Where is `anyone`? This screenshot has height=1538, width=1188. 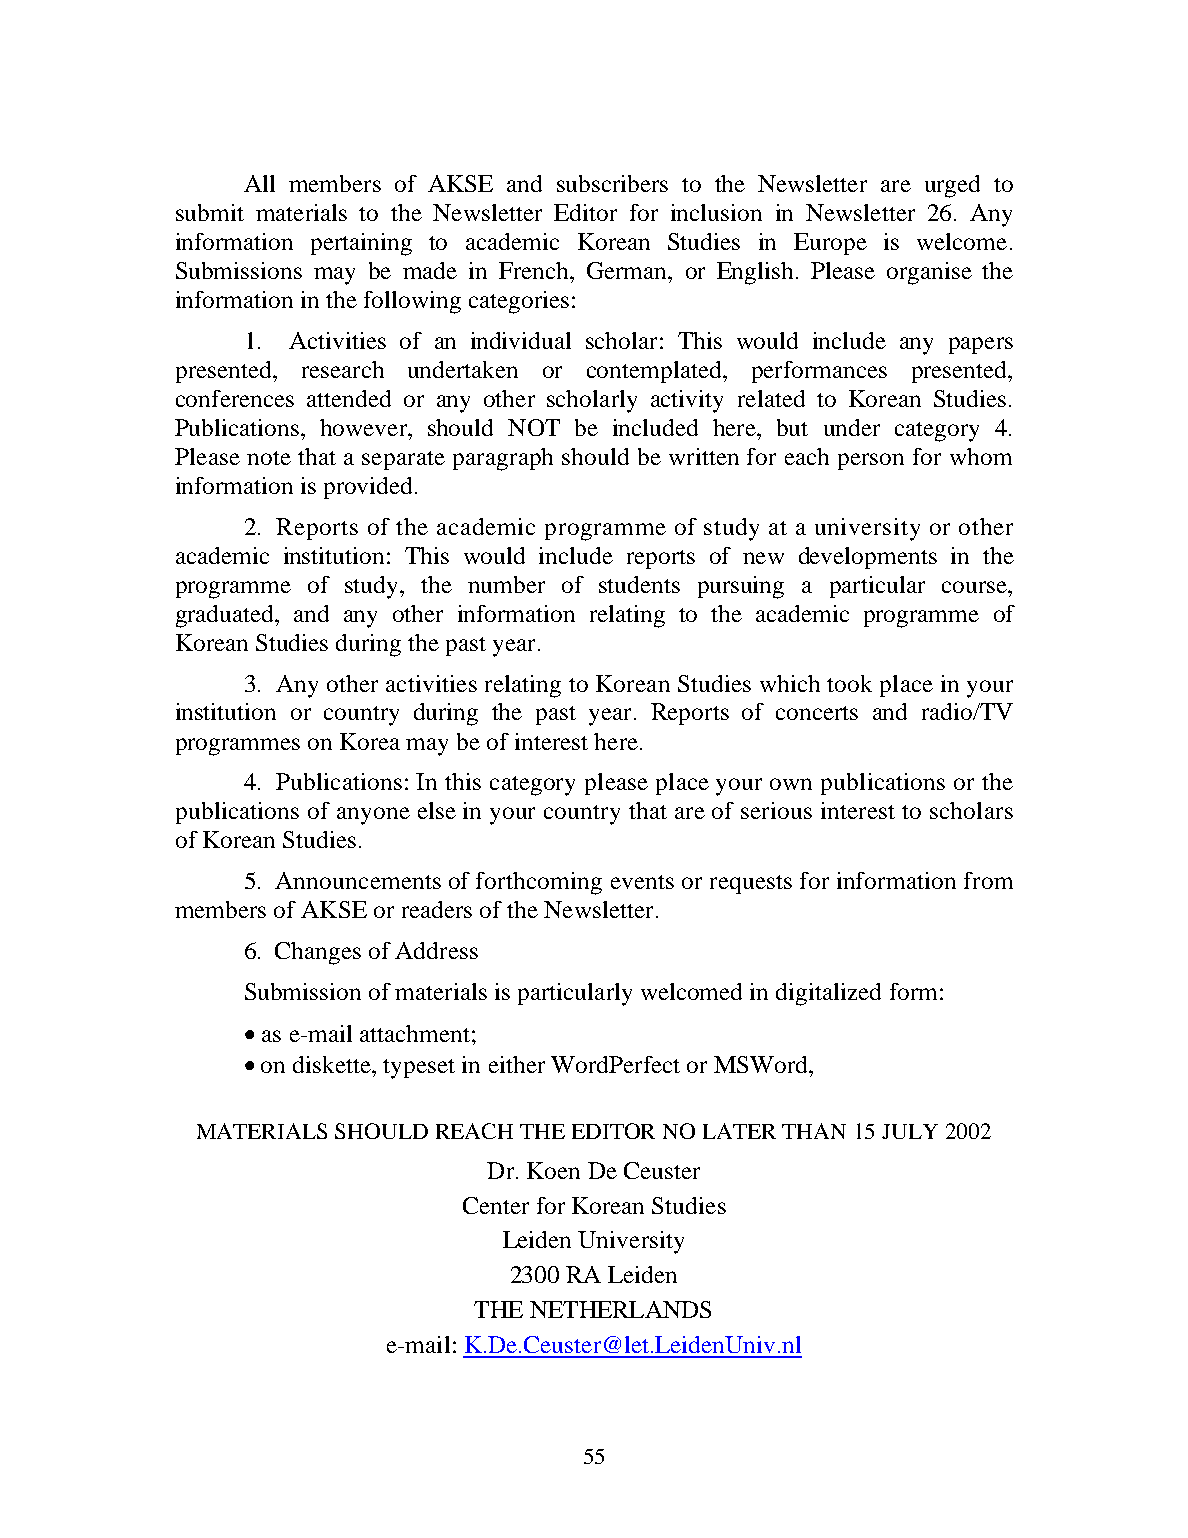 anyone is located at coordinates (373, 816).
